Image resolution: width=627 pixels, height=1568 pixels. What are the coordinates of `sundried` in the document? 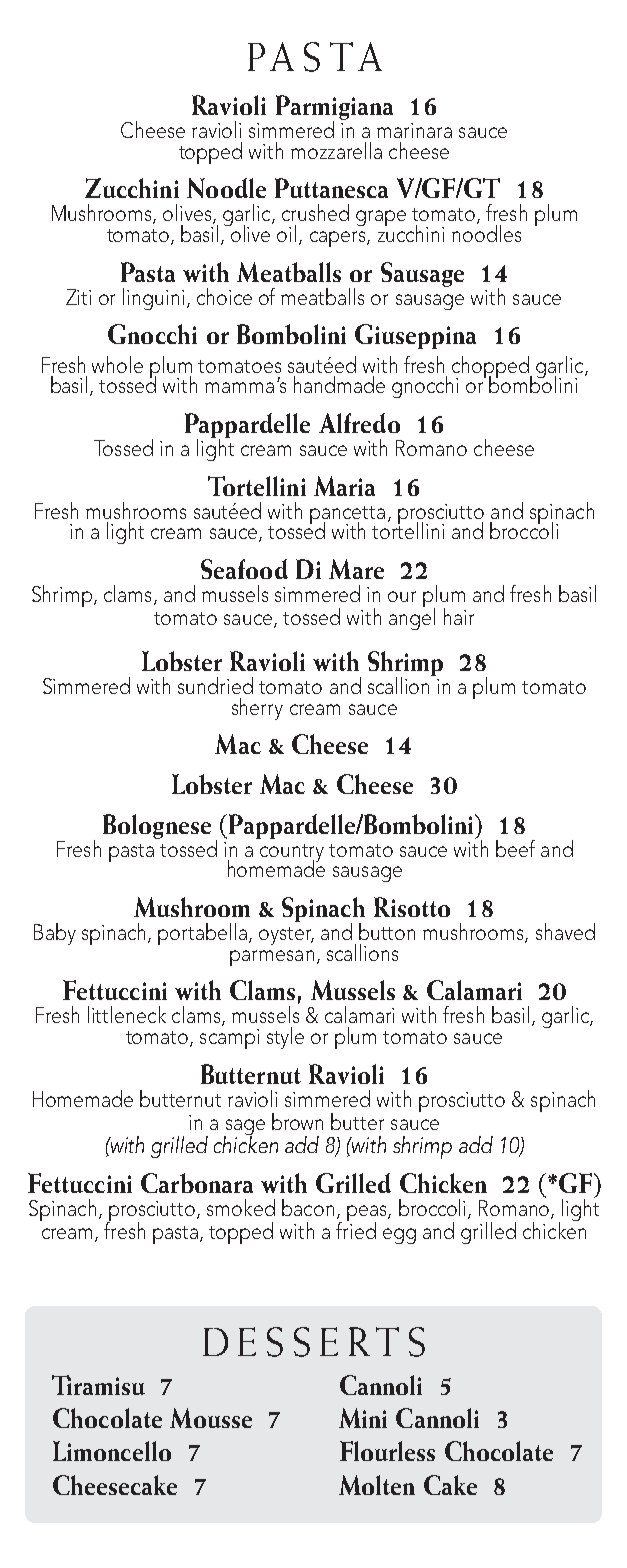 It's located at (215, 685).
